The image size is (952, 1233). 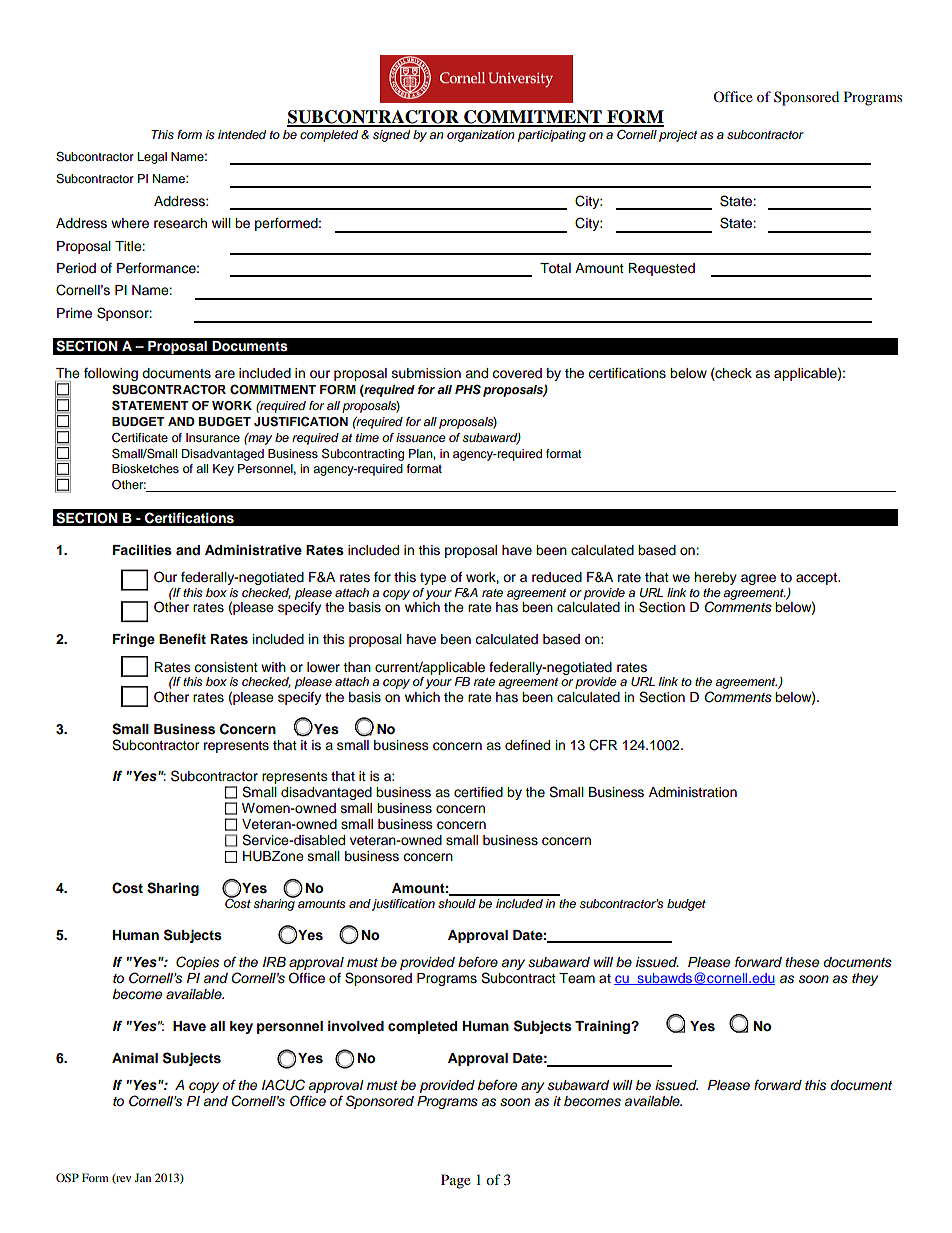 I want to click on Copies, so click(x=197, y=963).
